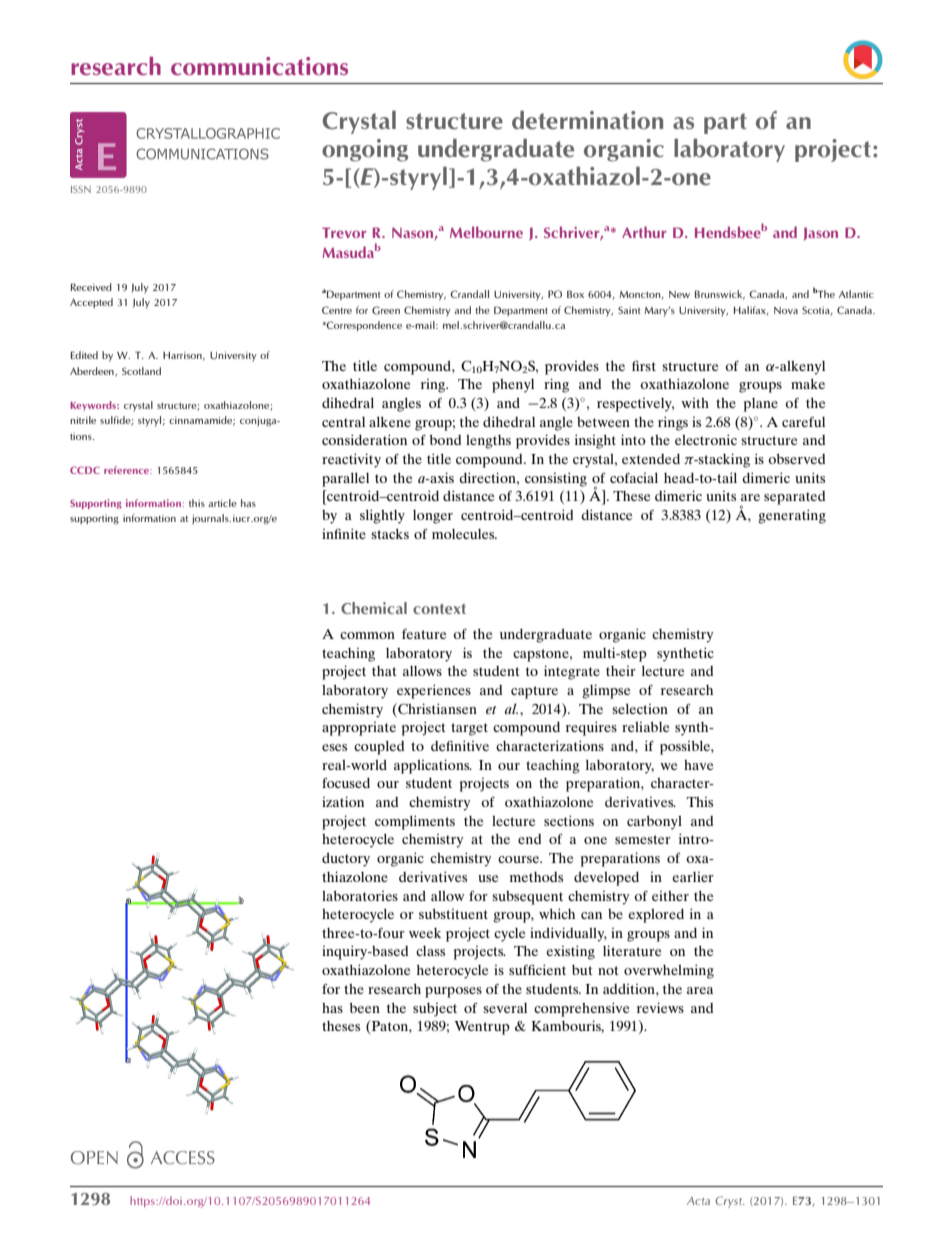 The height and width of the image is (1240, 952). Describe the element at coordinates (346, 783) in the image. I see `focused` at that location.
